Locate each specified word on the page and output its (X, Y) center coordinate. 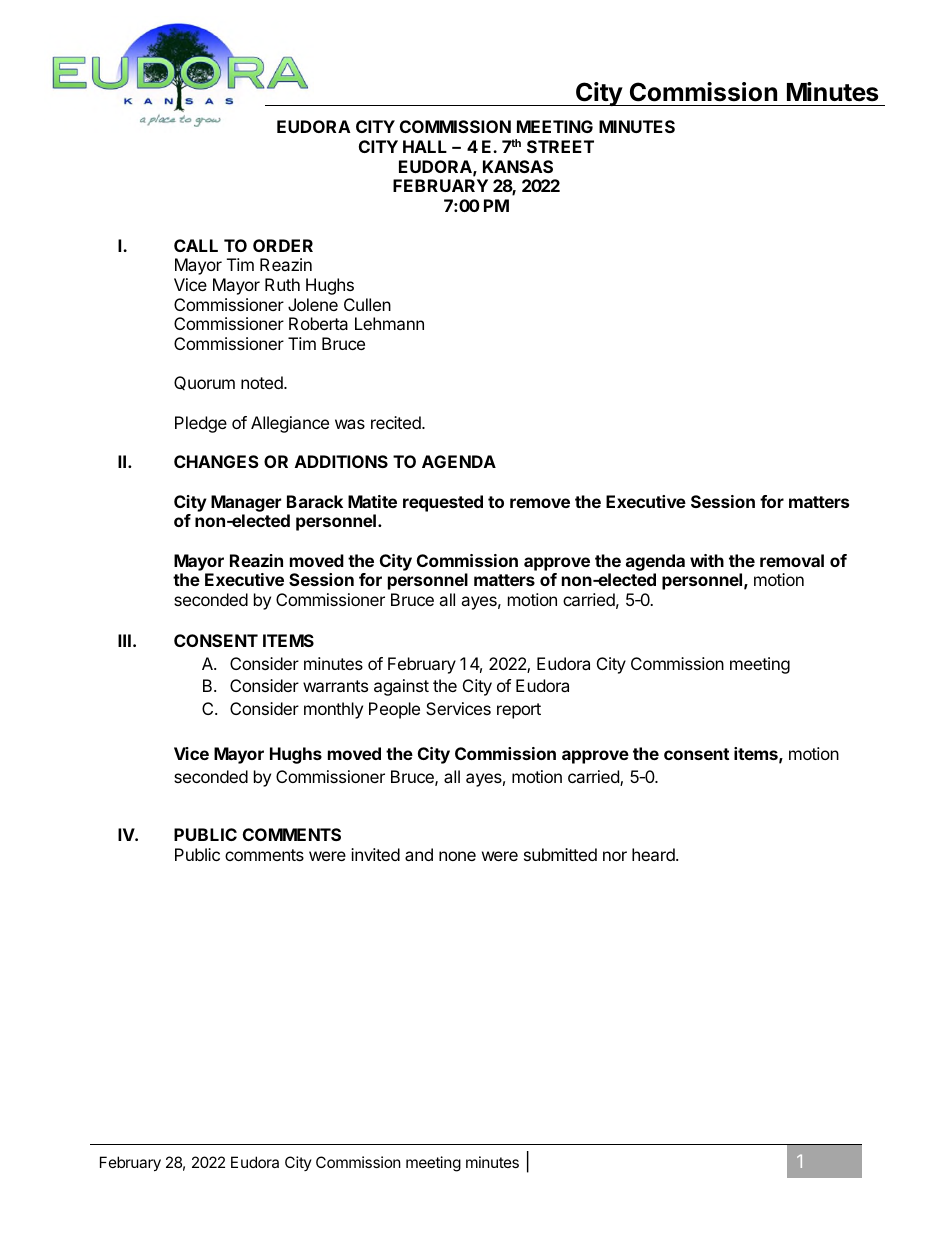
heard (654, 854)
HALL (425, 146)
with (707, 560)
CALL (196, 245)
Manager (246, 503)
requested (443, 503)
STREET (560, 146)
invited (375, 854)
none (457, 856)
